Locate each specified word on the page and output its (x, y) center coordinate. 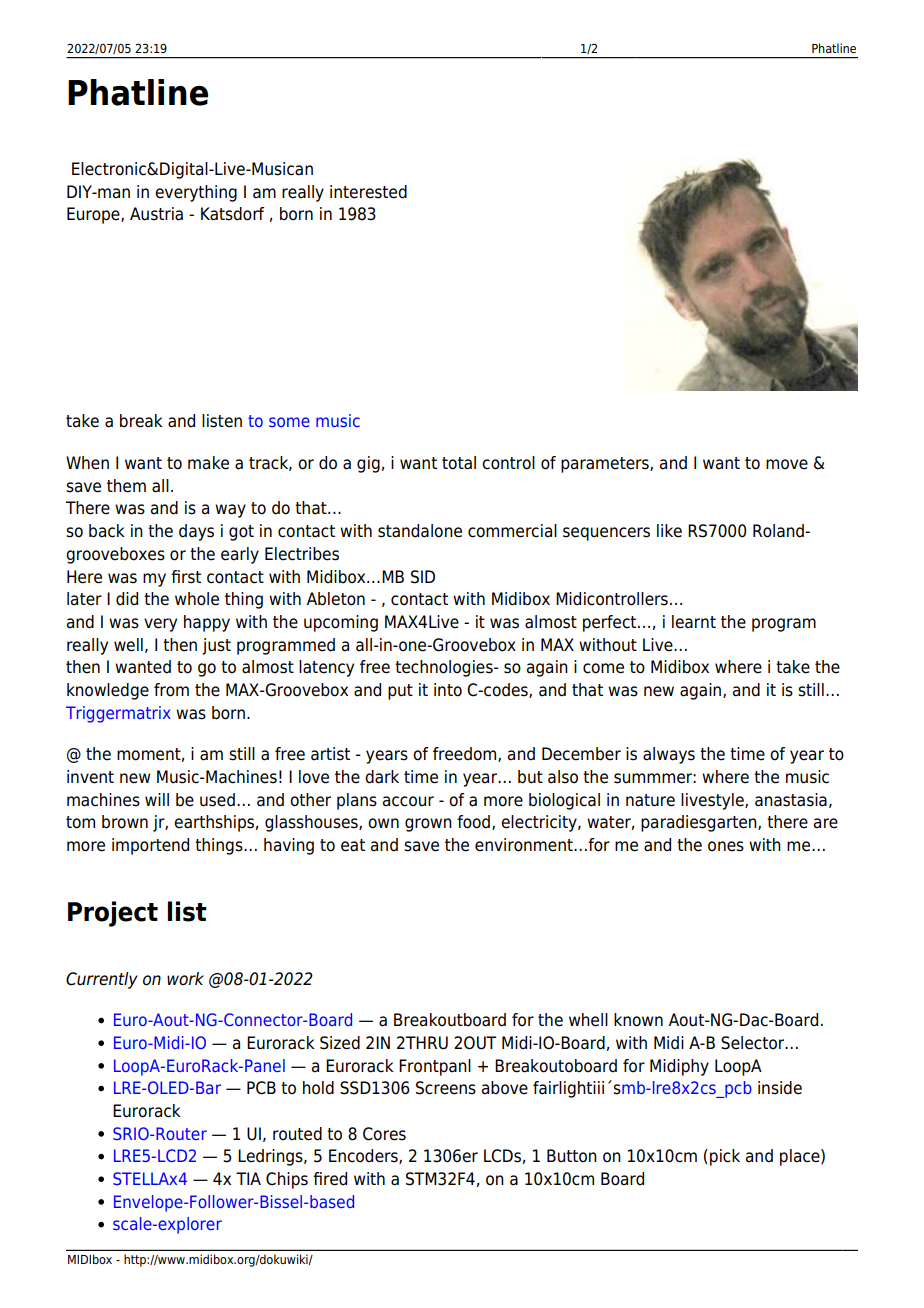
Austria (156, 214)
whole (197, 599)
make (208, 463)
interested (368, 192)
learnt (694, 622)
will (157, 799)
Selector (754, 1043)
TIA (248, 1178)
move (787, 464)
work (185, 979)
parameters (606, 465)
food (473, 822)
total (459, 463)
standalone (420, 531)
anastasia (791, 800)
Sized (340, 1043)
